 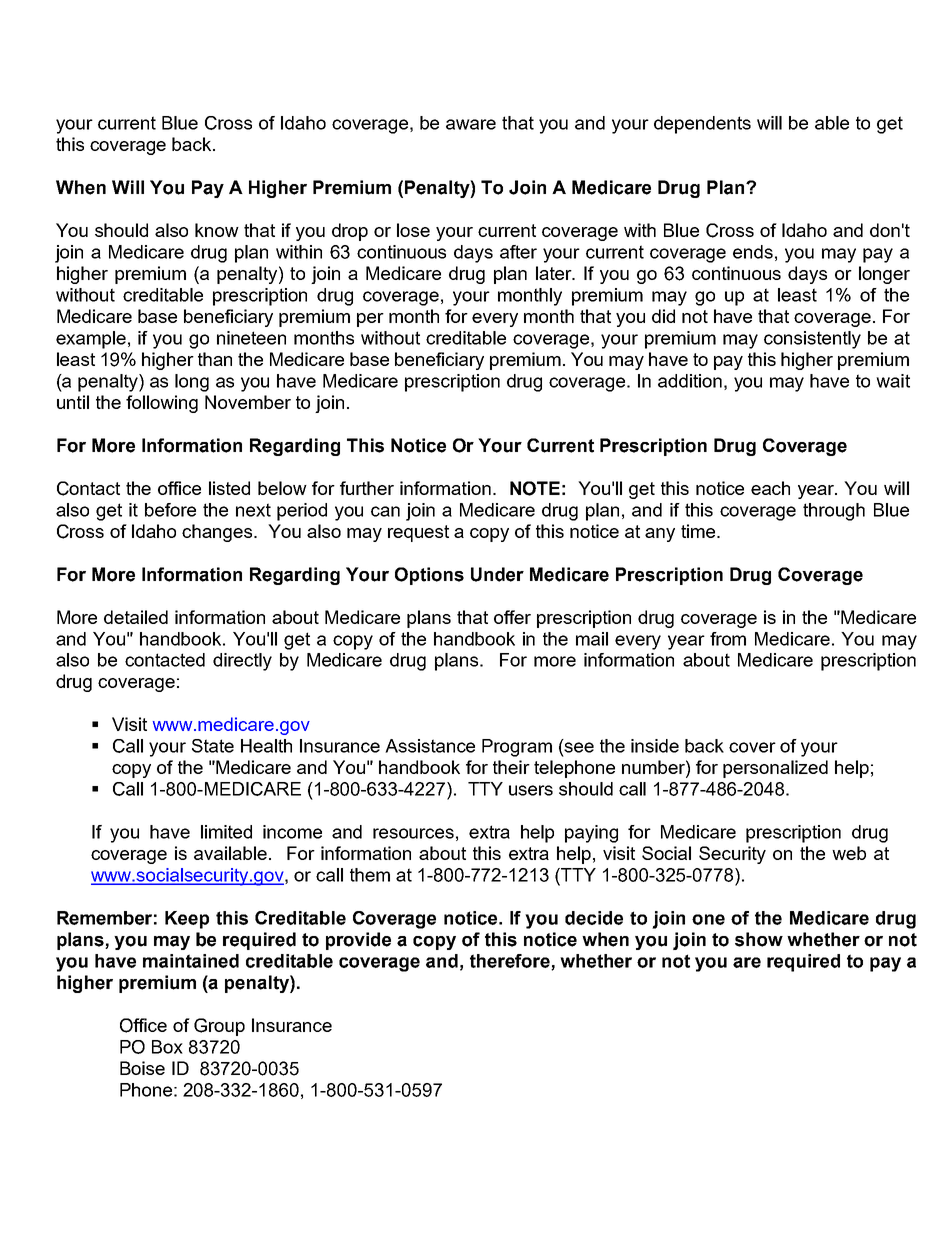 What do you see at coordinates (217, 230) in the screenshot?
I see `know` at bounding box center [217, 230].
